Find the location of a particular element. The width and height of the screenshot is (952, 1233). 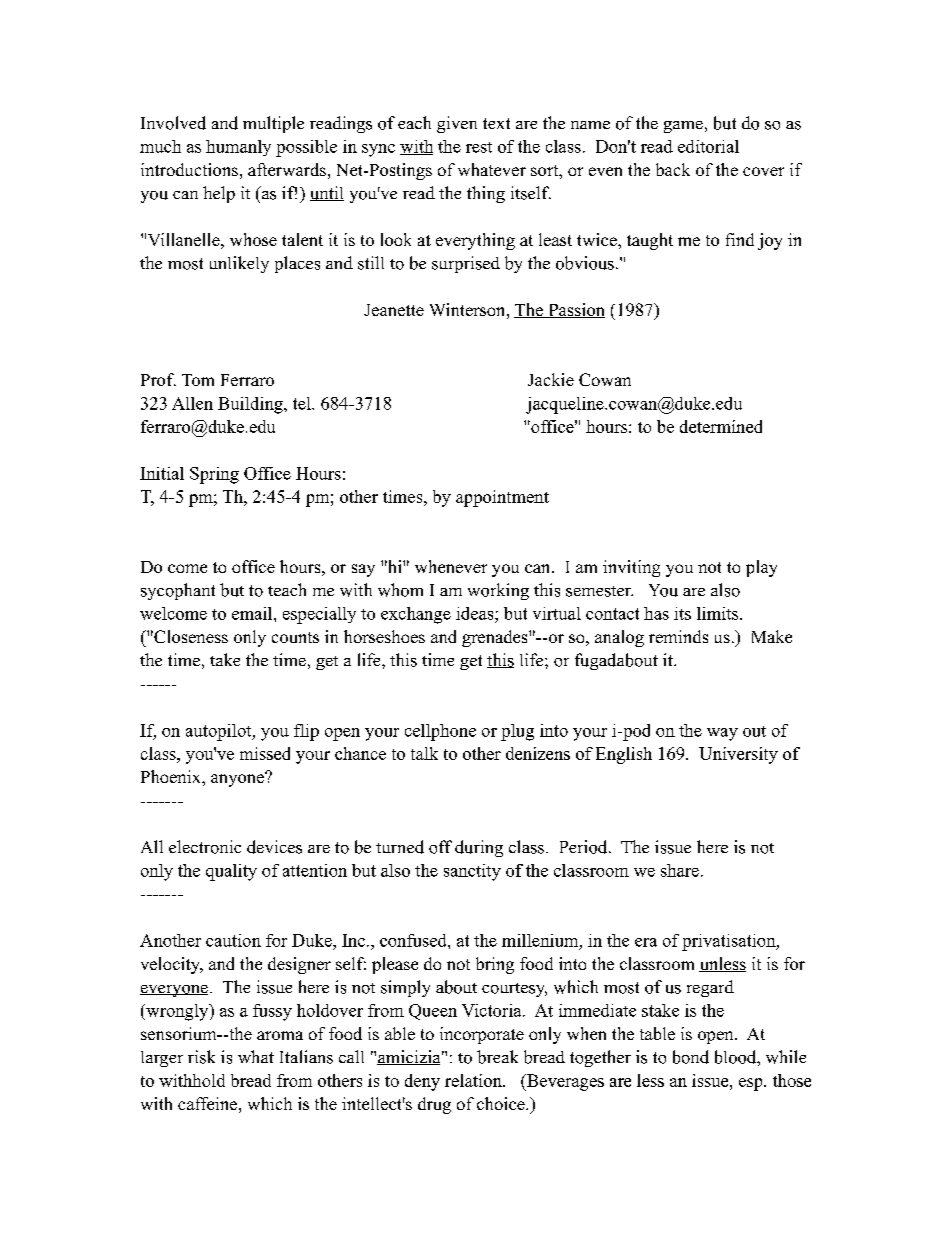

rest is located at coordinates (479, 147).
